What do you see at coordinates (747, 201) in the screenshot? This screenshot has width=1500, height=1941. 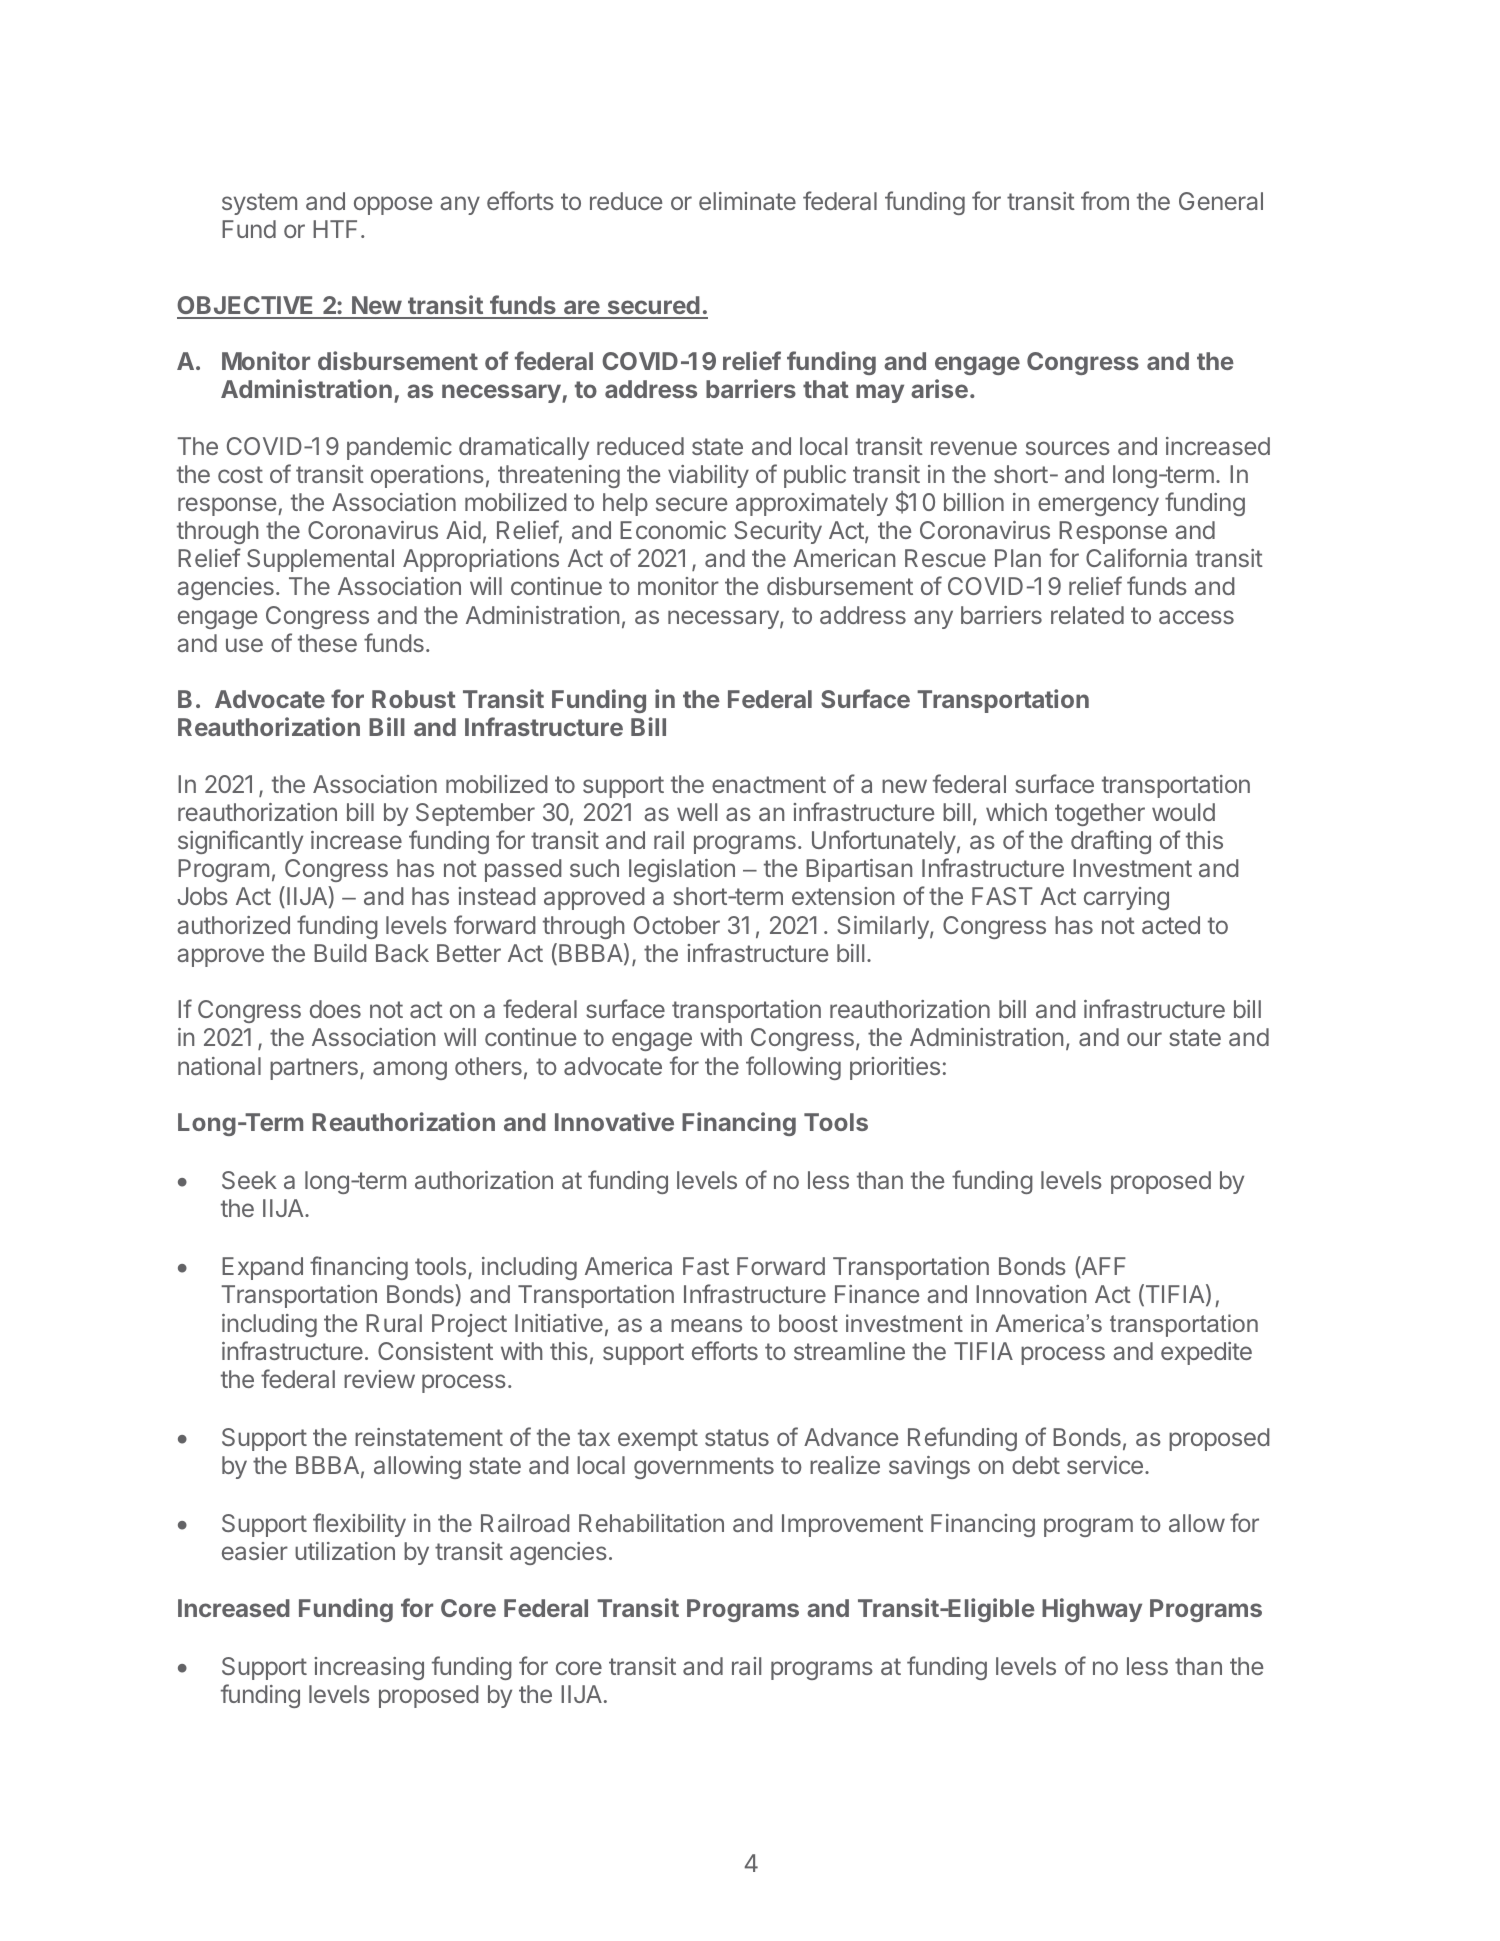 I see `eliminate` at bounding box center [747, 201].
